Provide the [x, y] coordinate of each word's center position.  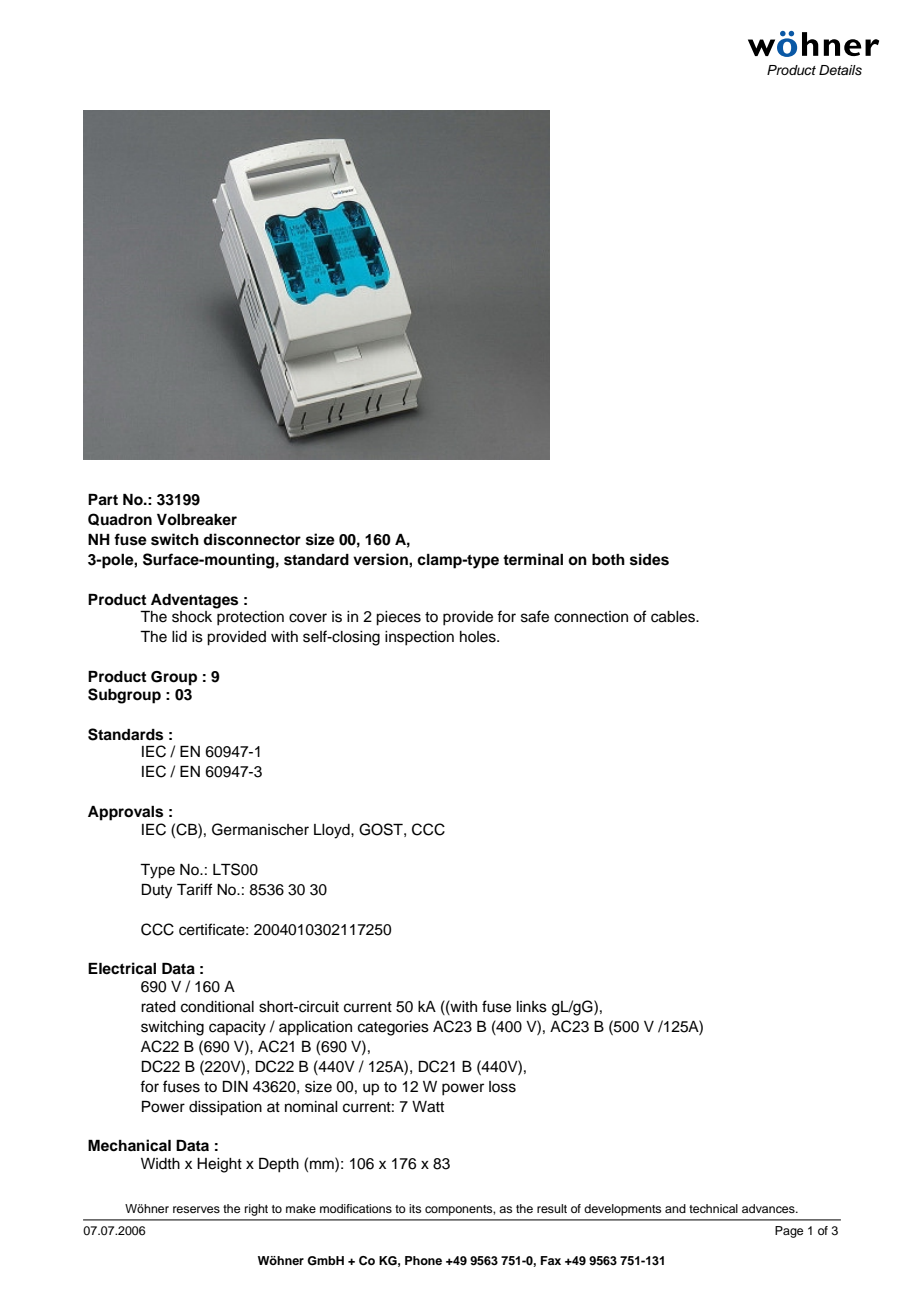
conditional [217, 1007]
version [381, 559]
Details [840, 70]
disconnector [252, 539]
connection [591, 617]
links [532, 1007]
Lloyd [333, 831]
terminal [533, 559]
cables [674, 617]
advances [769, 1208]
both [608, 560]
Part [103, 500]
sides [649, 559]
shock [192, 617]
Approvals [125, 813]
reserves [196, 1209]
